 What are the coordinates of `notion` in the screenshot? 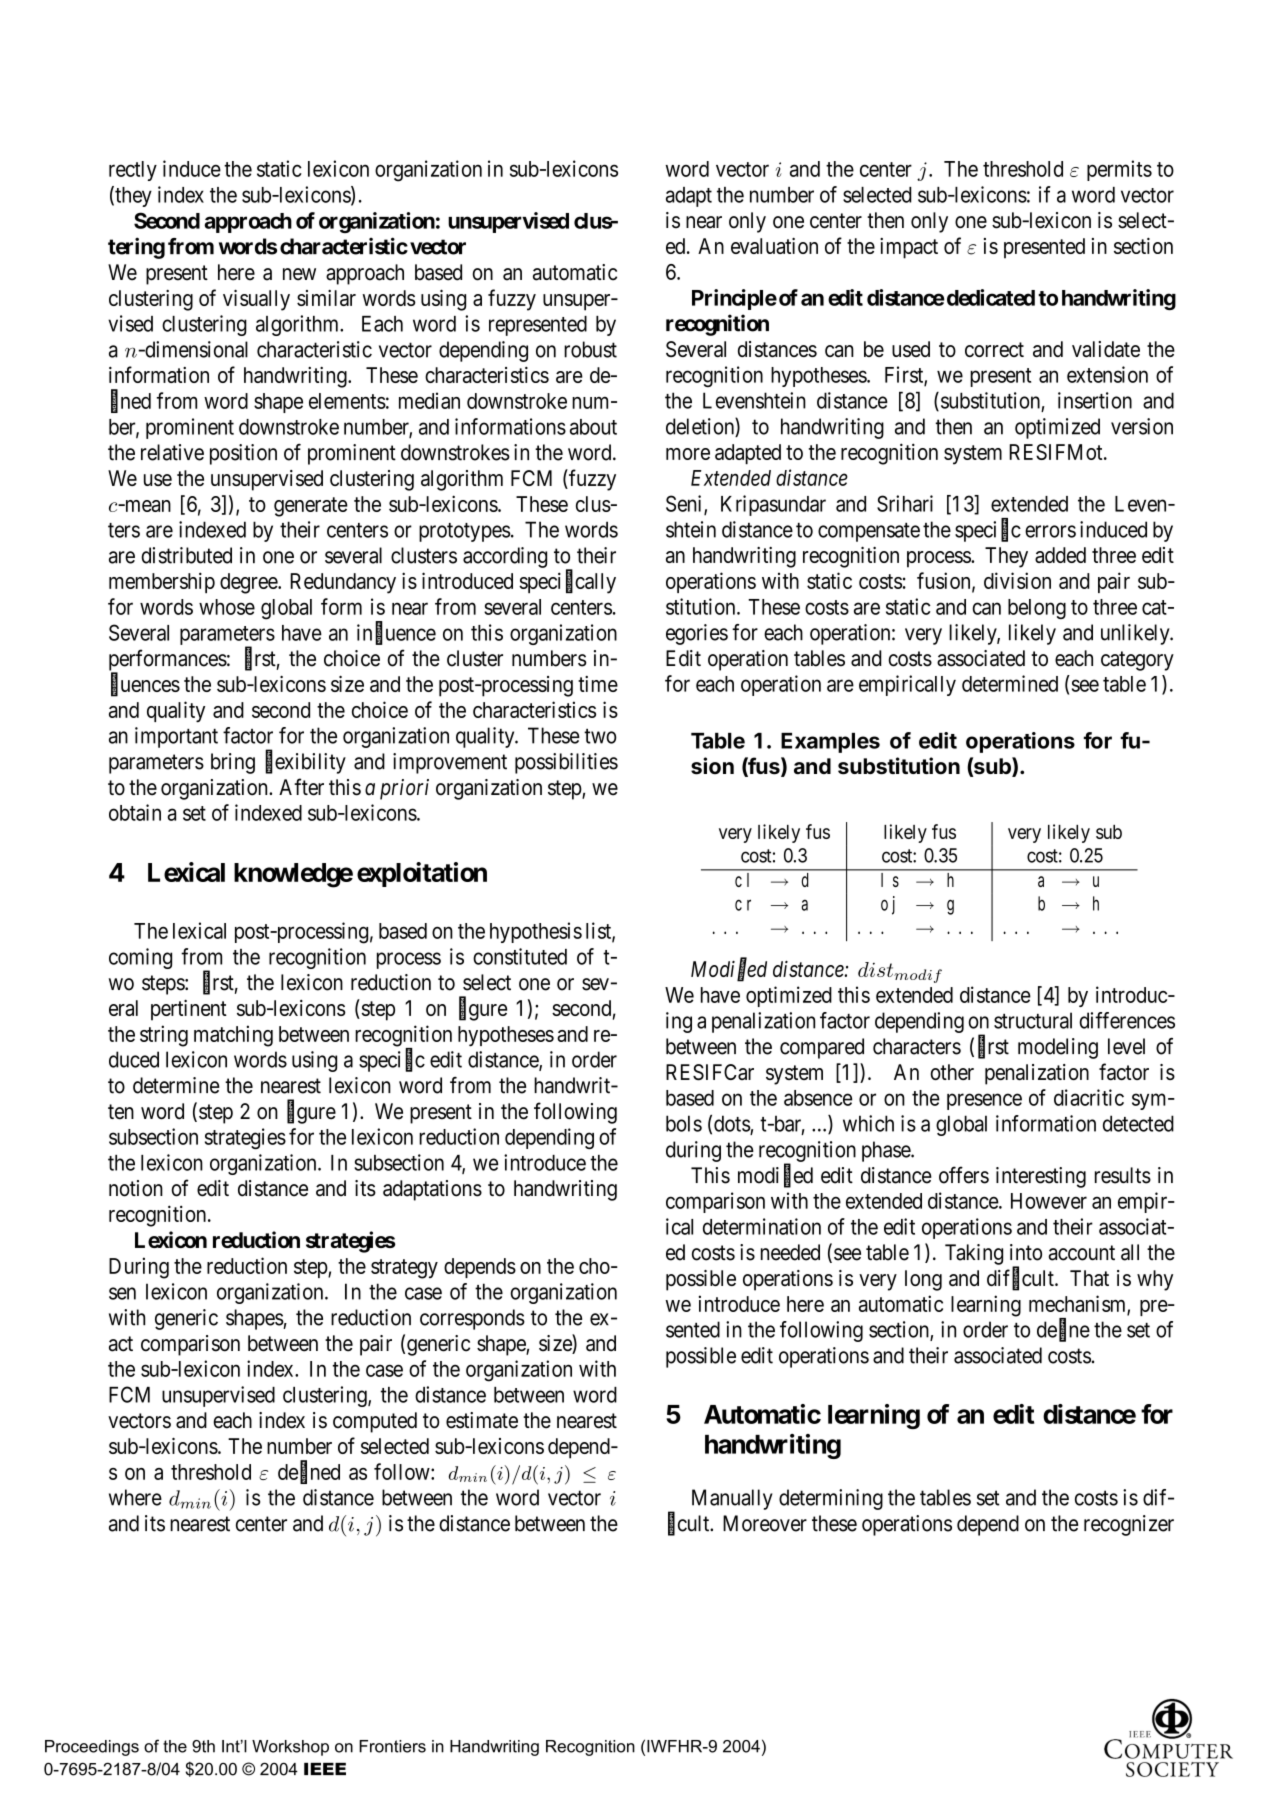 It's located at (136, 1188).
